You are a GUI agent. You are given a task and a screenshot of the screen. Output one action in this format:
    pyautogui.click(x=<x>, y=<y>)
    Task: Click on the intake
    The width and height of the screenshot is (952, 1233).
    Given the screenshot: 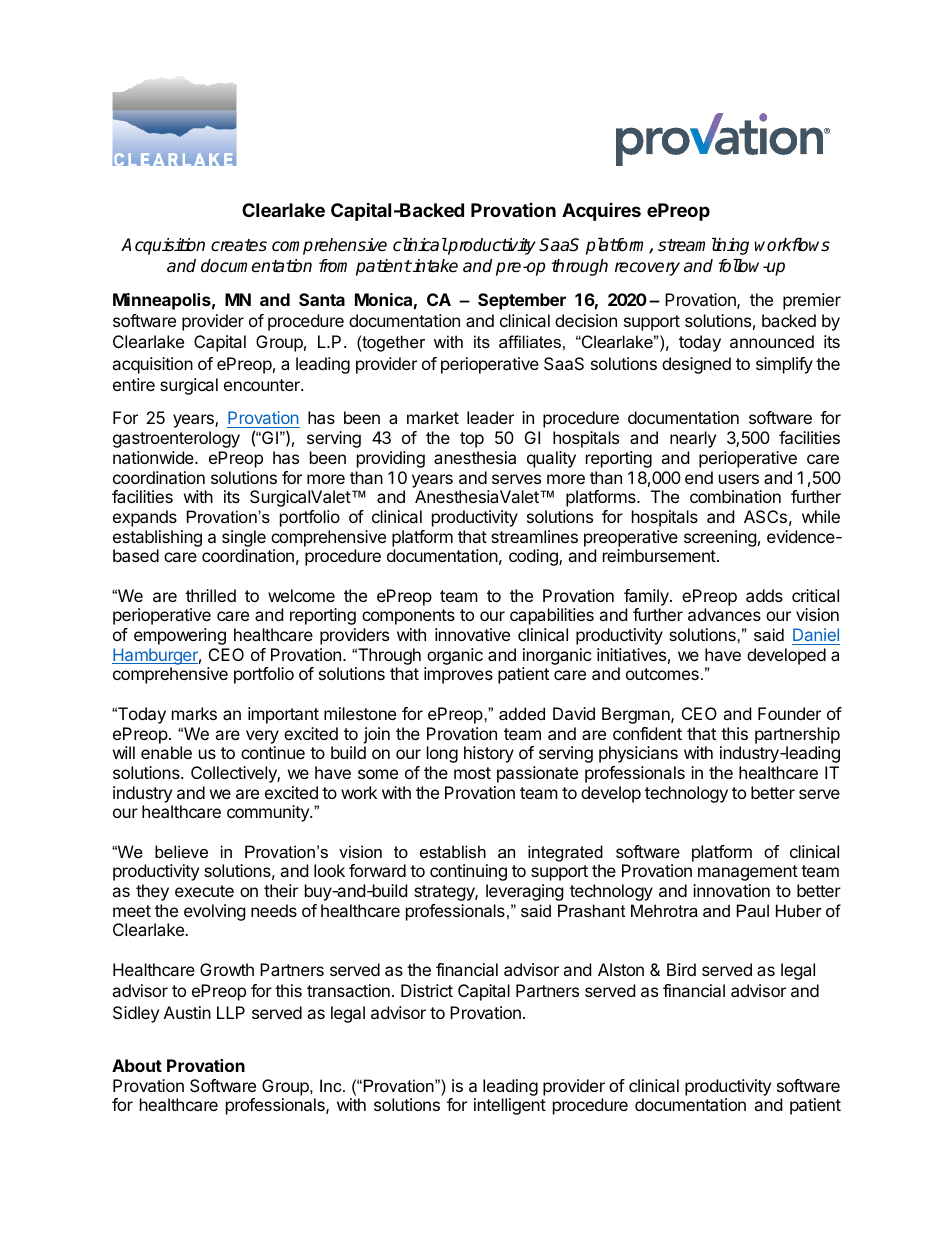 What is the action you would take?
    pyautogui.click(x=434, y=266)
